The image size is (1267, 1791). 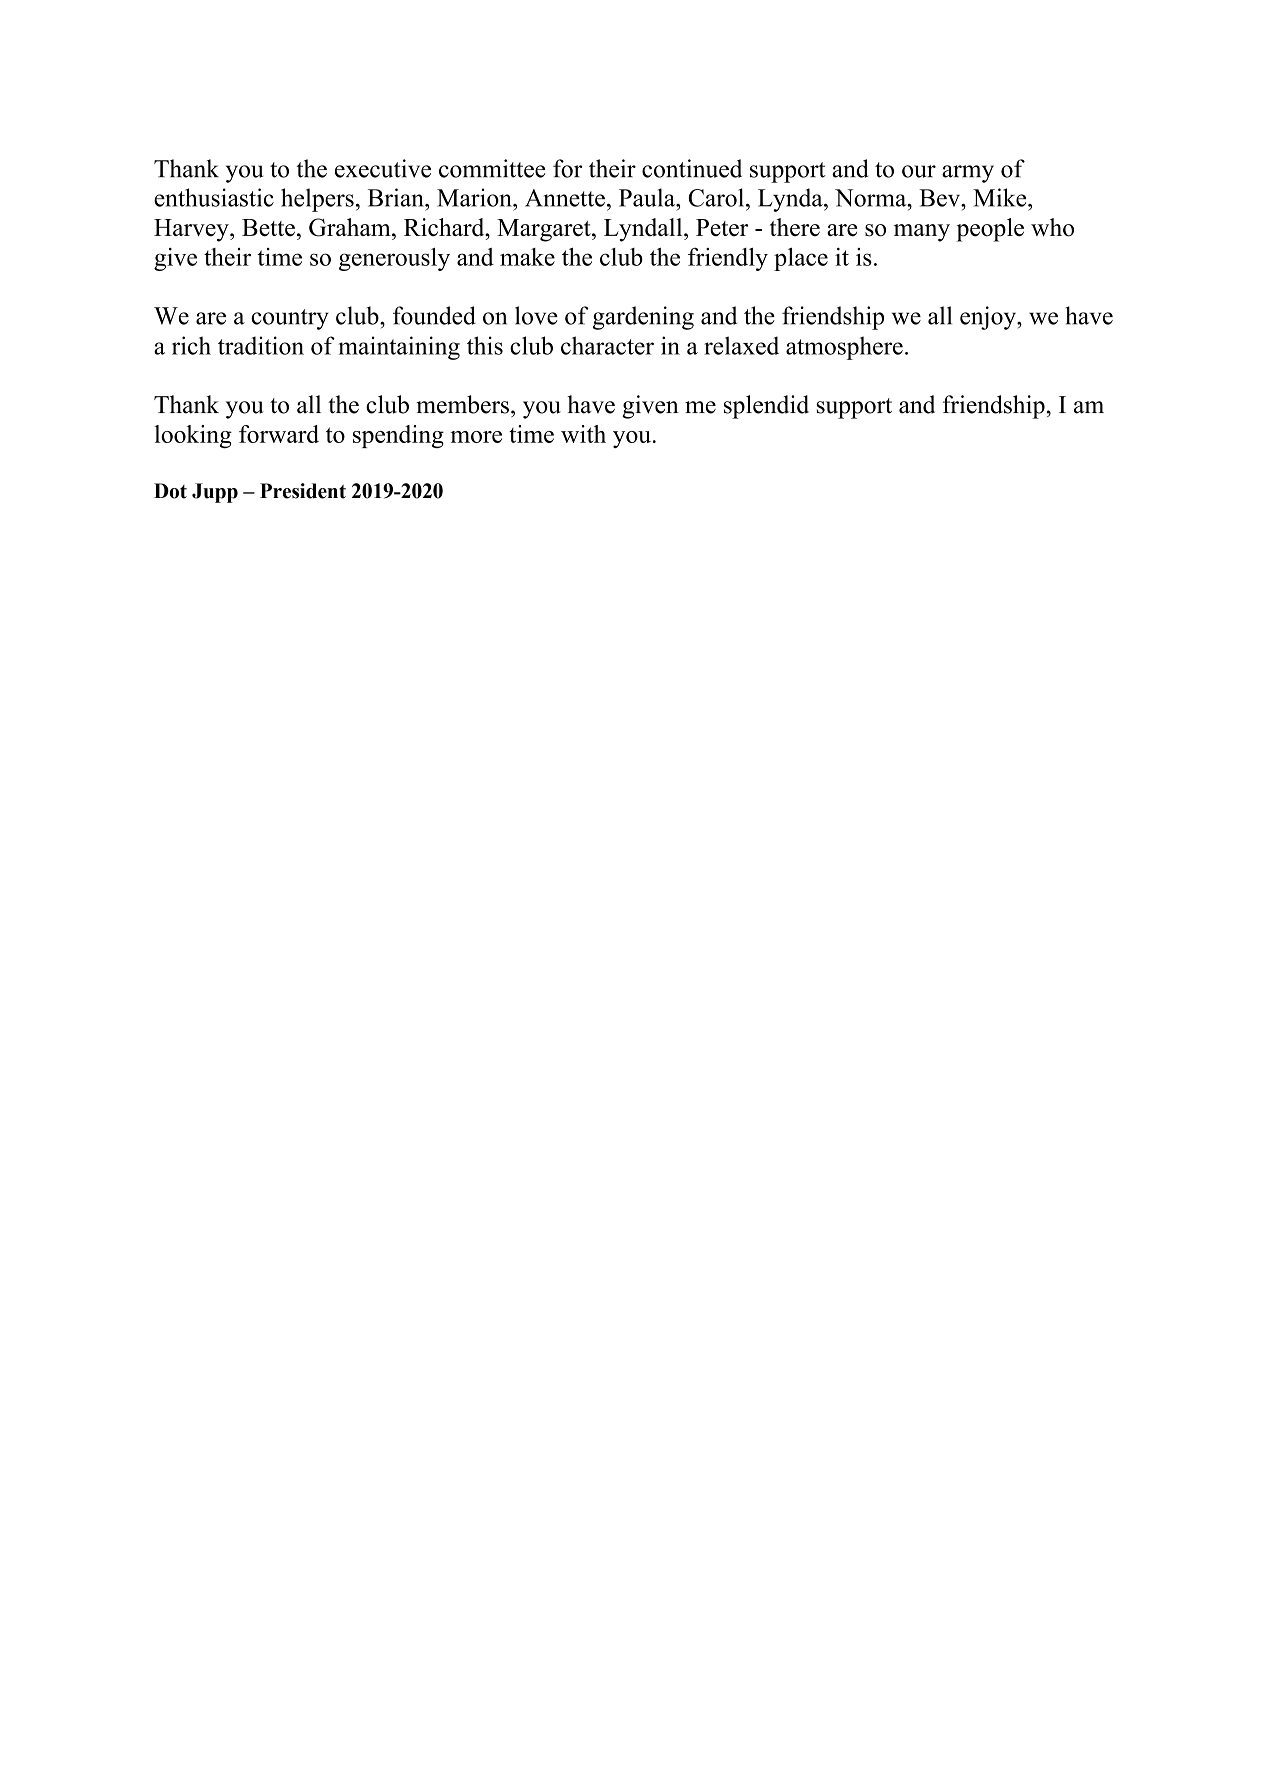 What do you see at coordinates (968, 174) in the screenshot?
I see `army` at bounding box center [968, 174].
